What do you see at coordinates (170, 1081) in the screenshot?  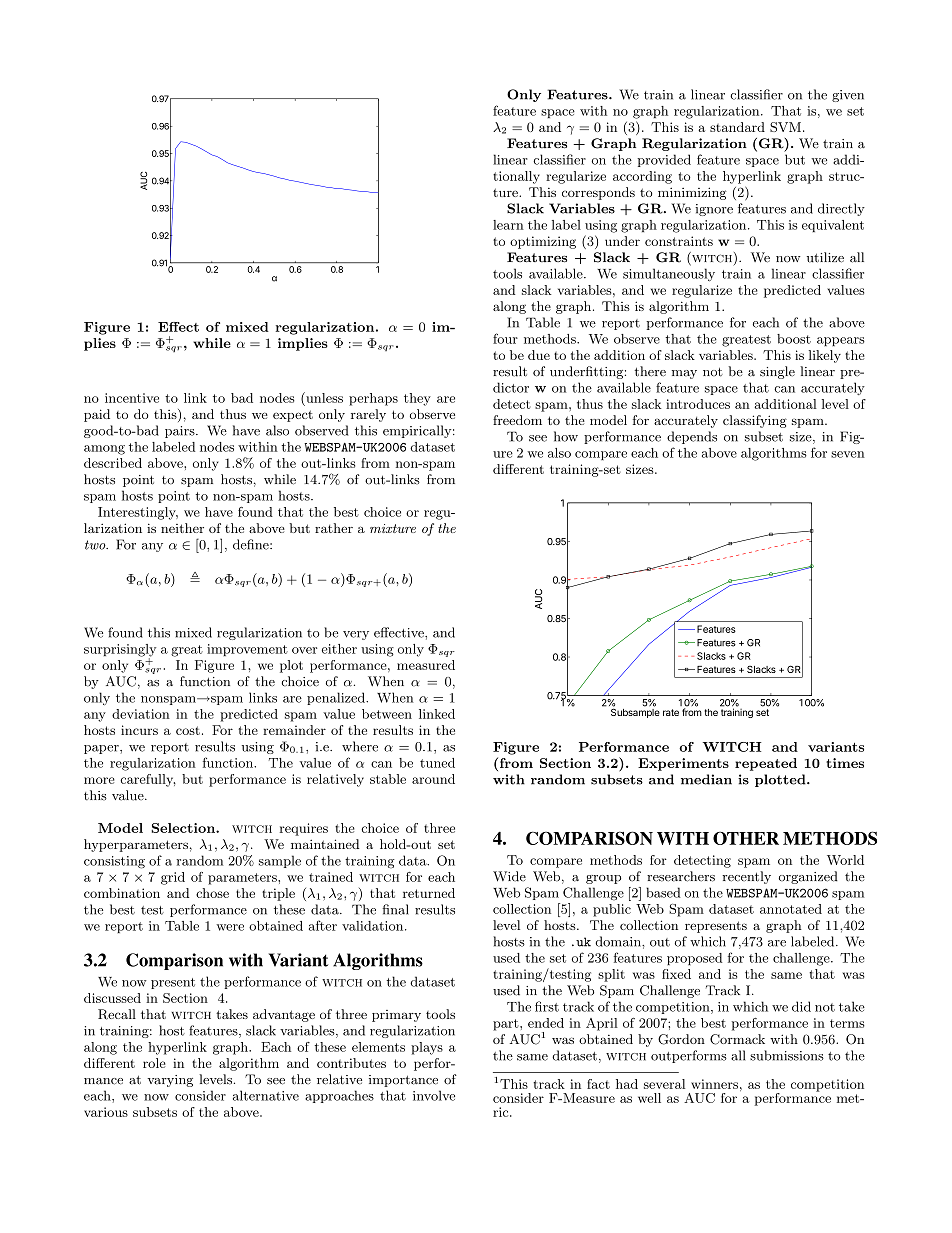 I see `varying` at bounding box center [170, 1081].
